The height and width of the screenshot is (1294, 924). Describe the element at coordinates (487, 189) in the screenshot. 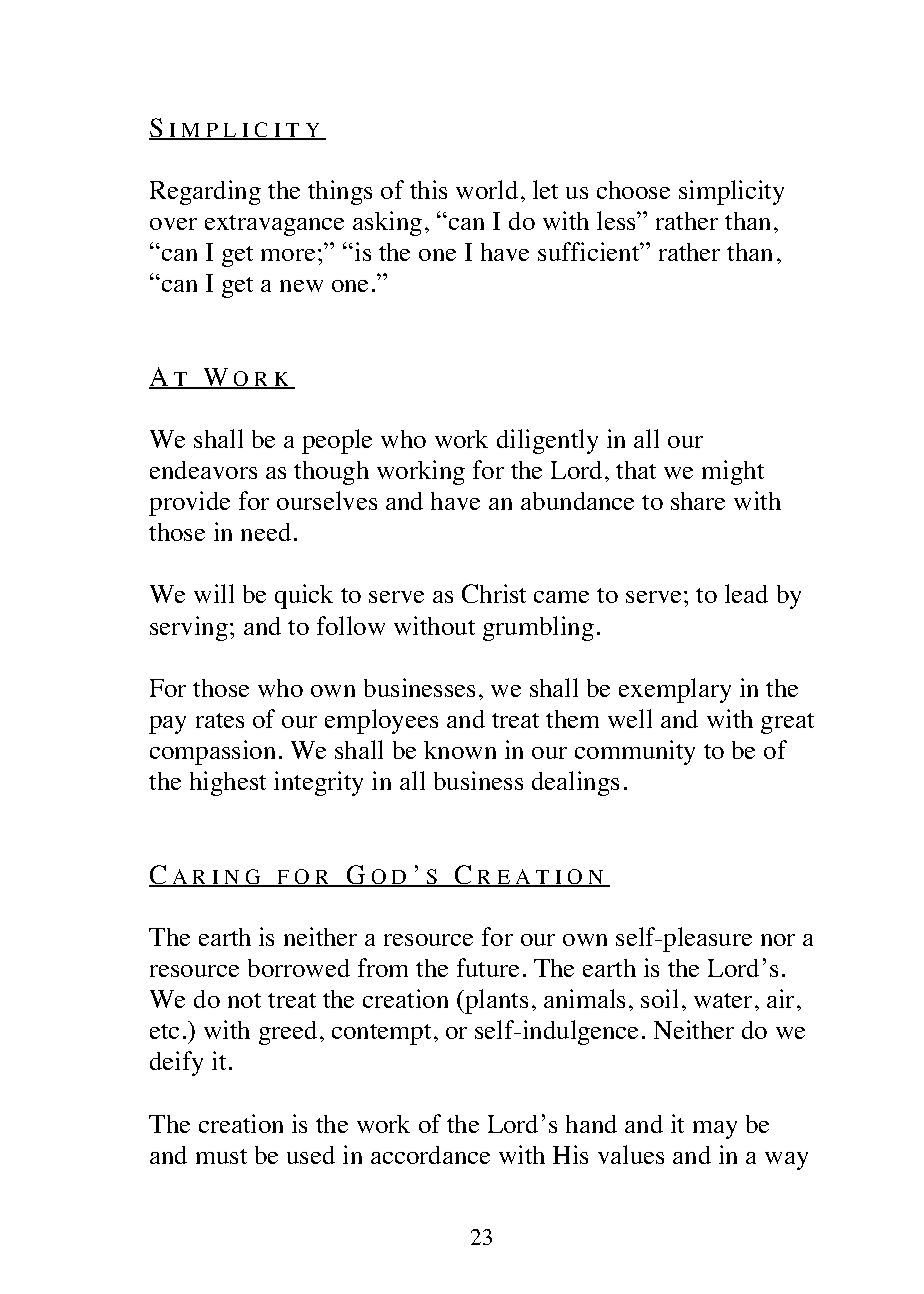

I see `world` at that location.
